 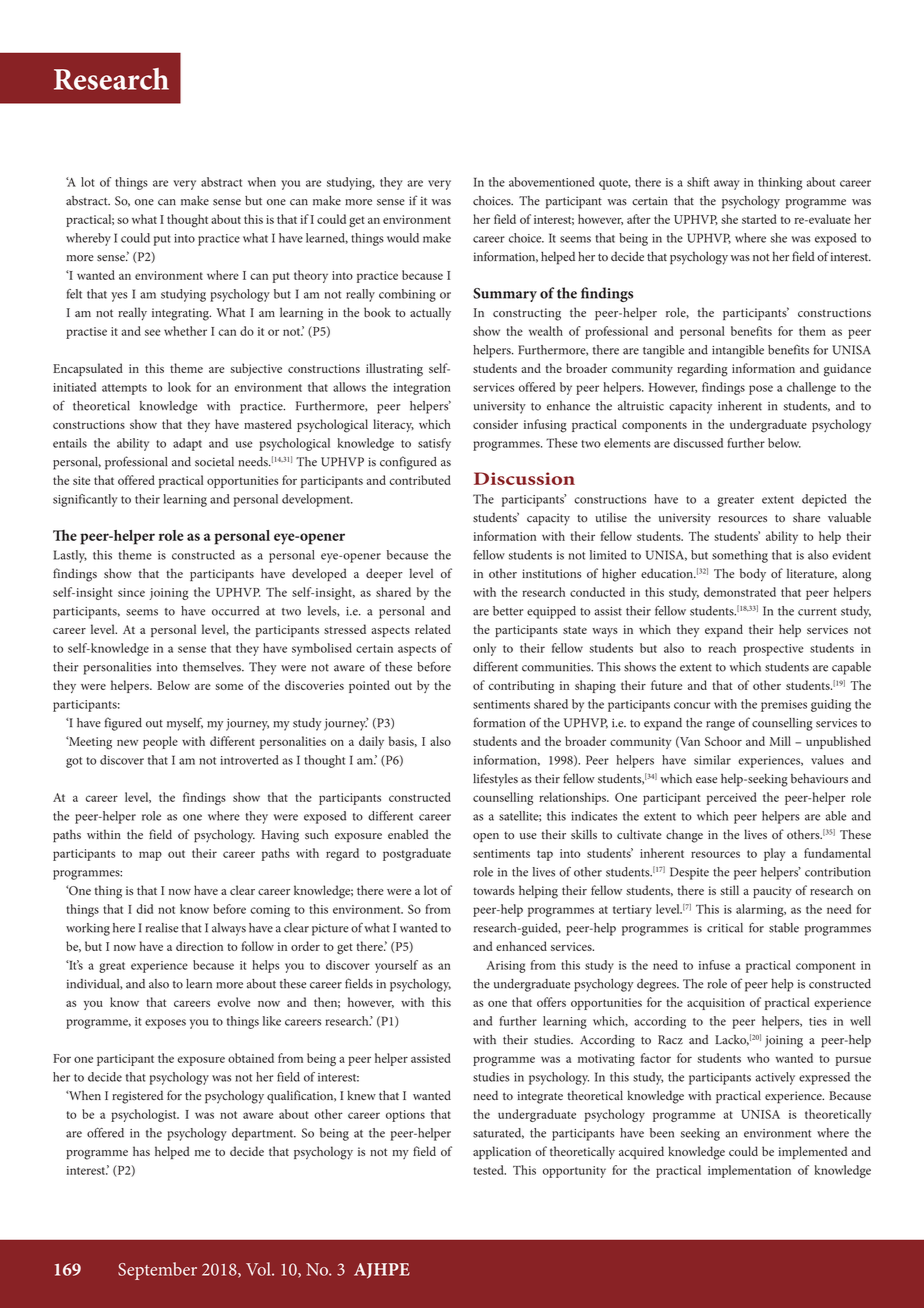 I want to click on yes, so click(x=119, y=297).
